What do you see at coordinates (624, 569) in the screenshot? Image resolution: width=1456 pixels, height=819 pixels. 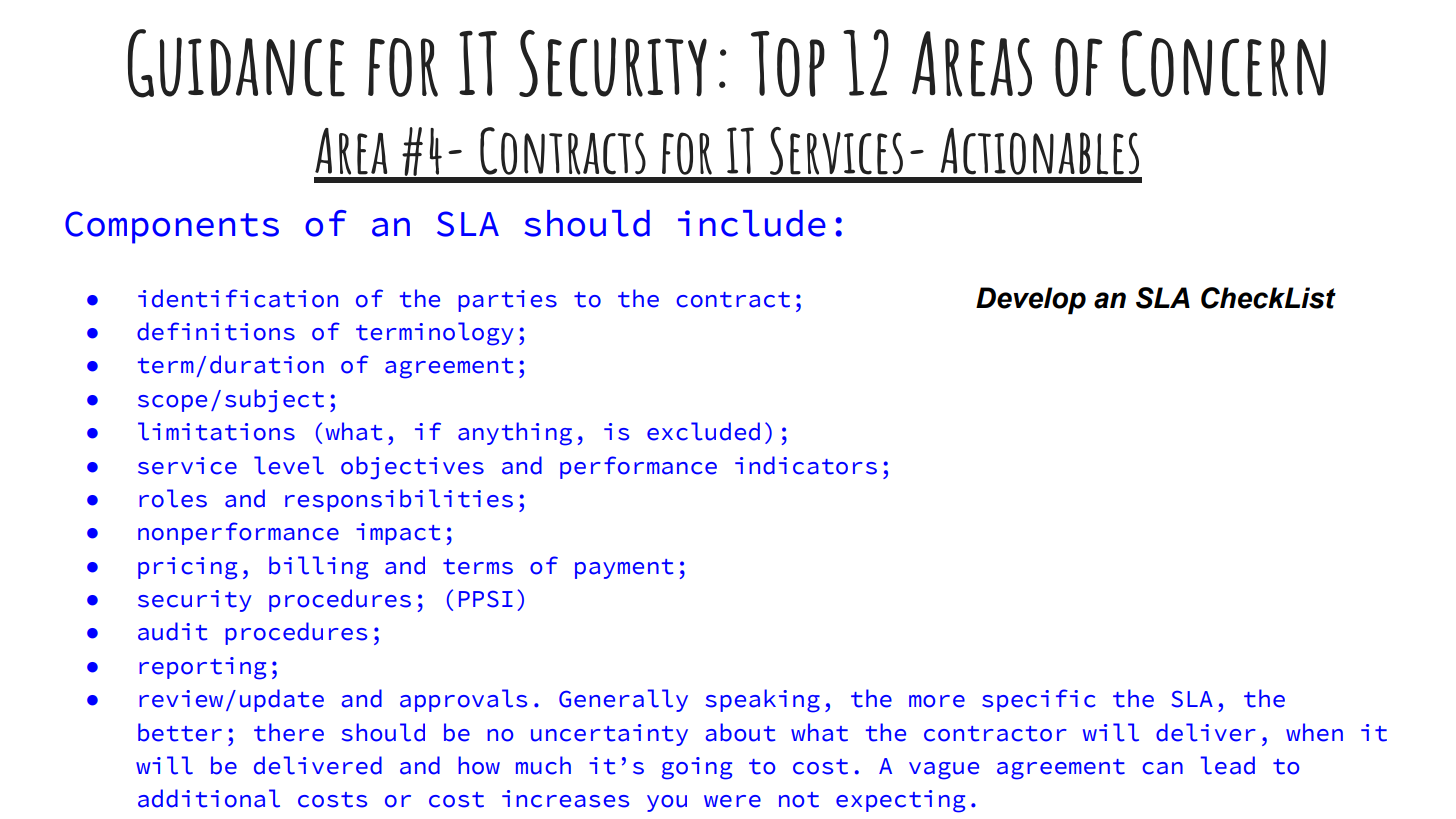 I see `payment` at bounding box center [624, 569].
